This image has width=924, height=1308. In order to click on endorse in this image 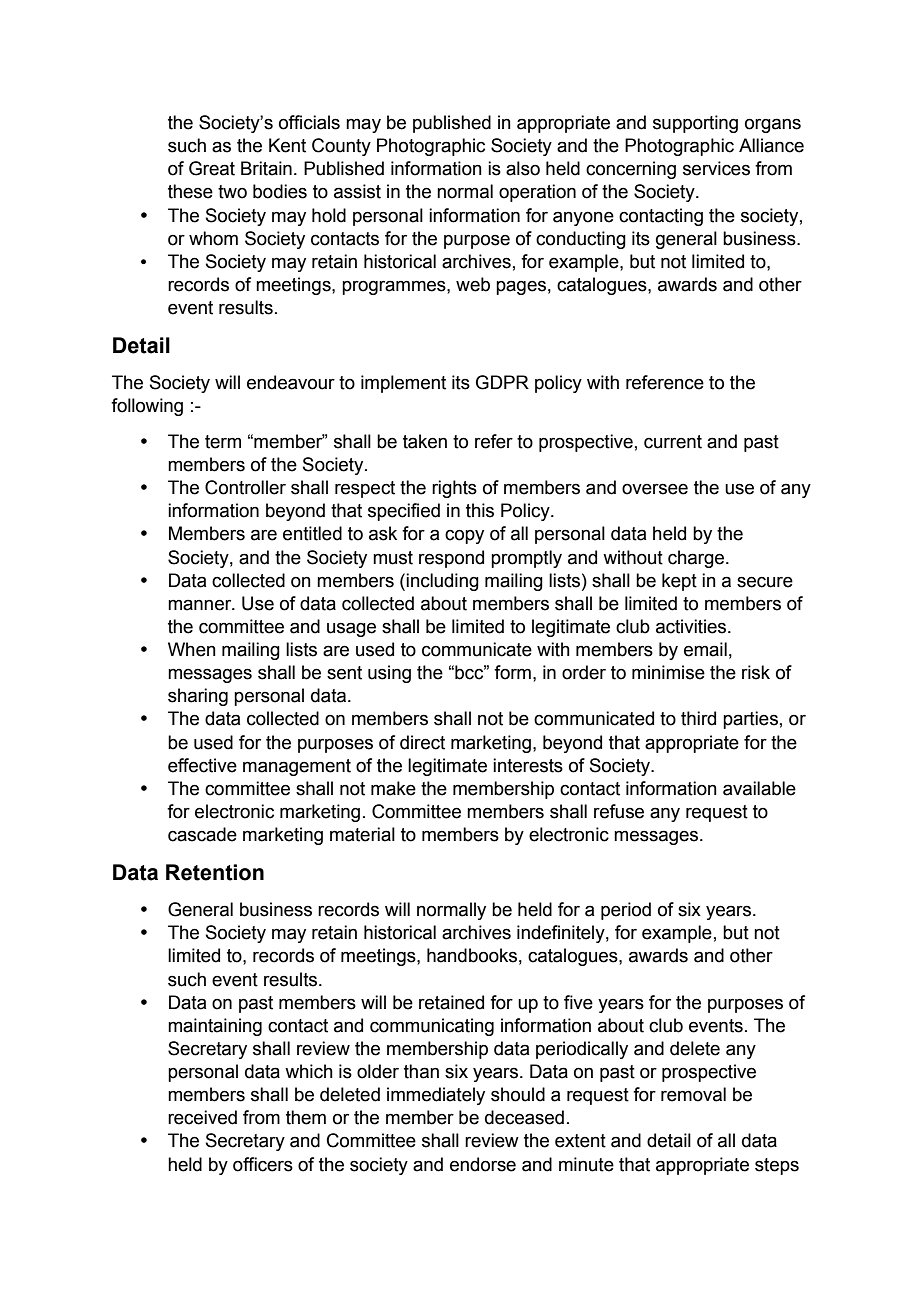, I will do `click(483, 1164)`.
